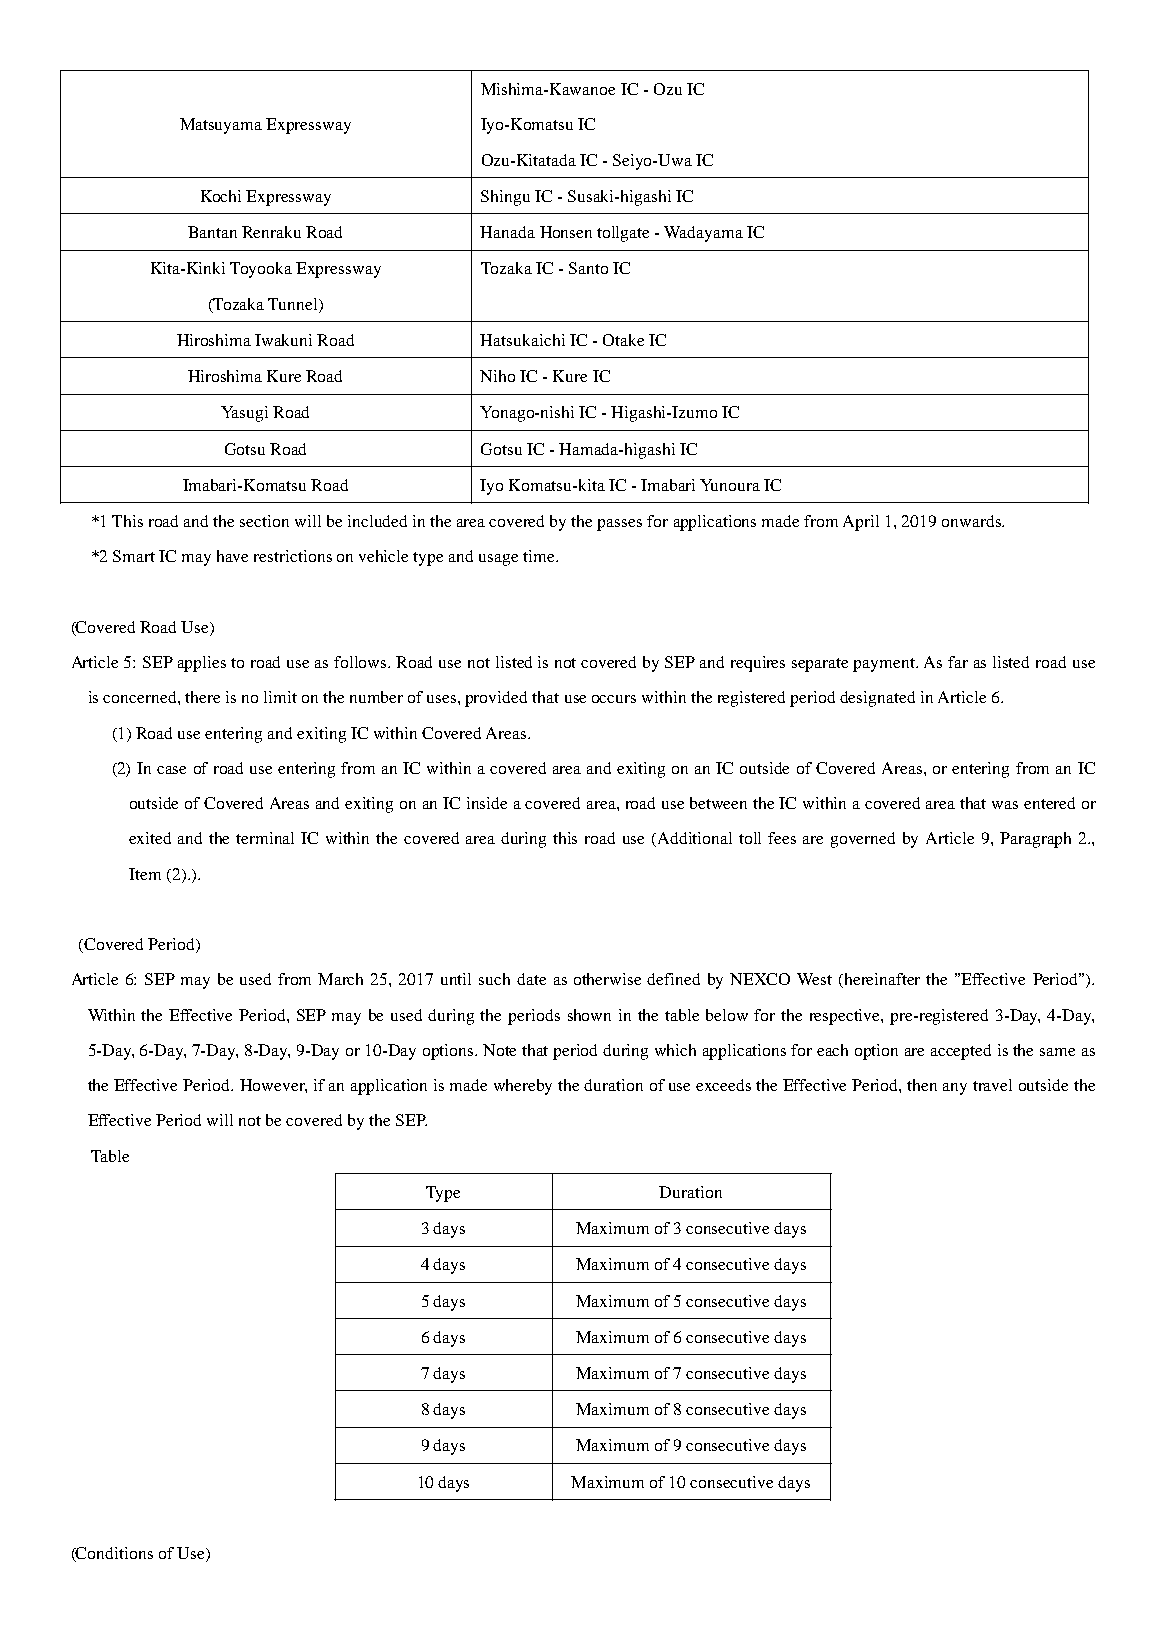 This image has width=1166, height=1649. What do you see at coordinates (113, 1554) in the image?
I see `Conditions` at bounding box center [113, 1554].
